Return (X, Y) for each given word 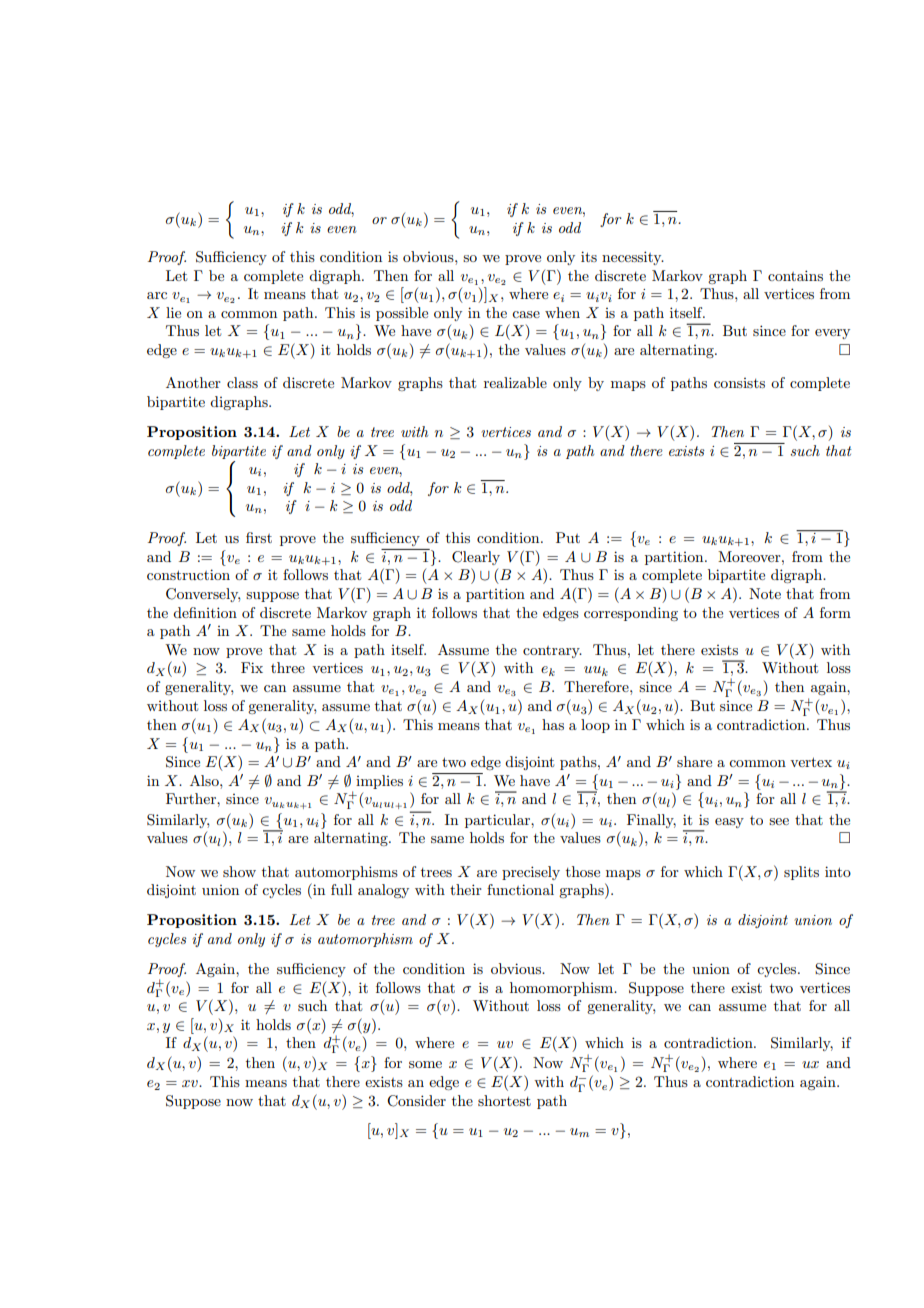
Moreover (750, 556)
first (259, 537)
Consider (416, 1101)
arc (157, 295)
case (526, 314)
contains (795, 275)
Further (192, 798)
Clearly (476, 558)
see (779, 821)
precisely (531, 873)
